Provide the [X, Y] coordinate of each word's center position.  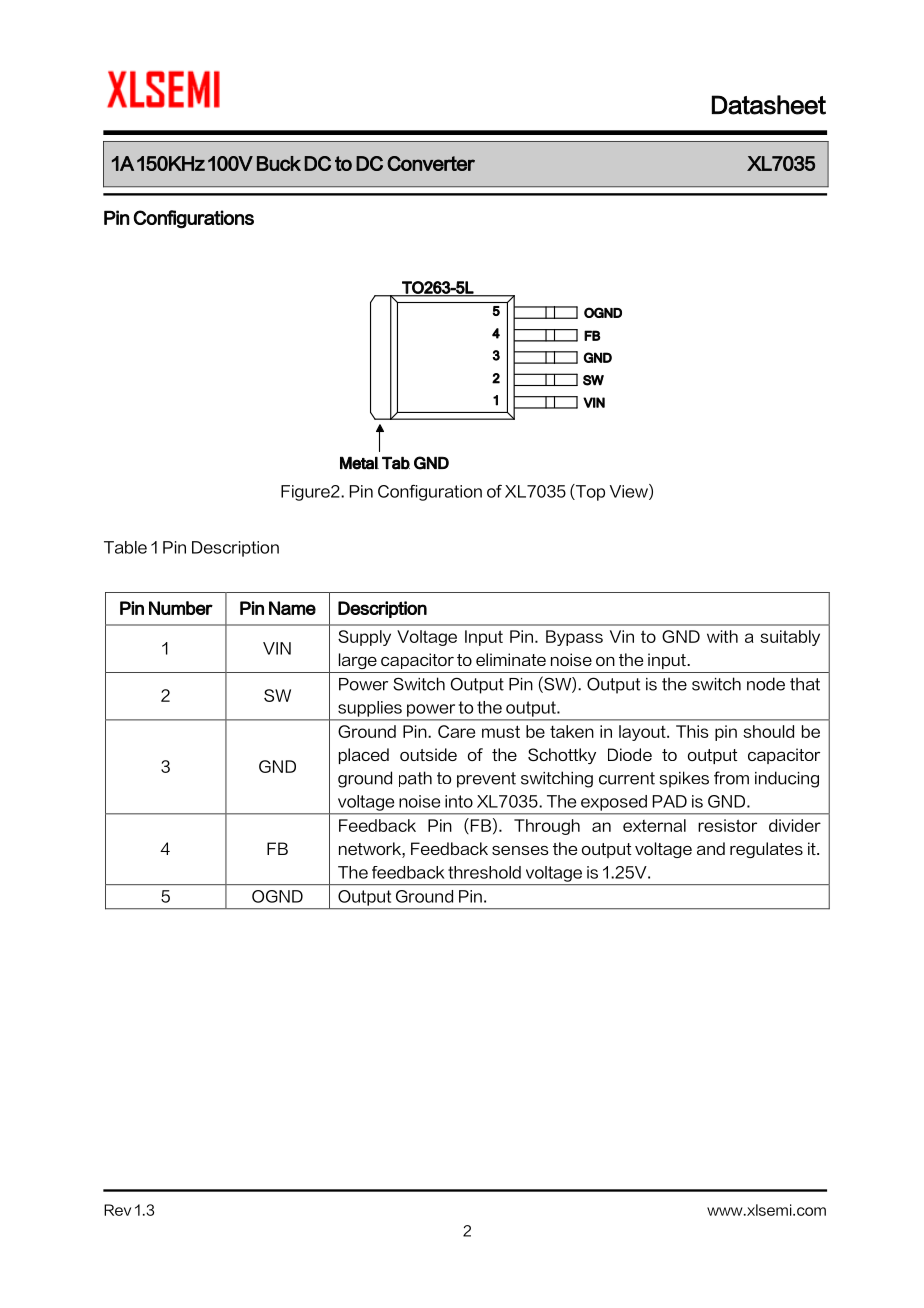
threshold [484, 872]
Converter [431, 163]
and [711, 848]
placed [364, 756]
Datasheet [769, 105]
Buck [279, 163]
